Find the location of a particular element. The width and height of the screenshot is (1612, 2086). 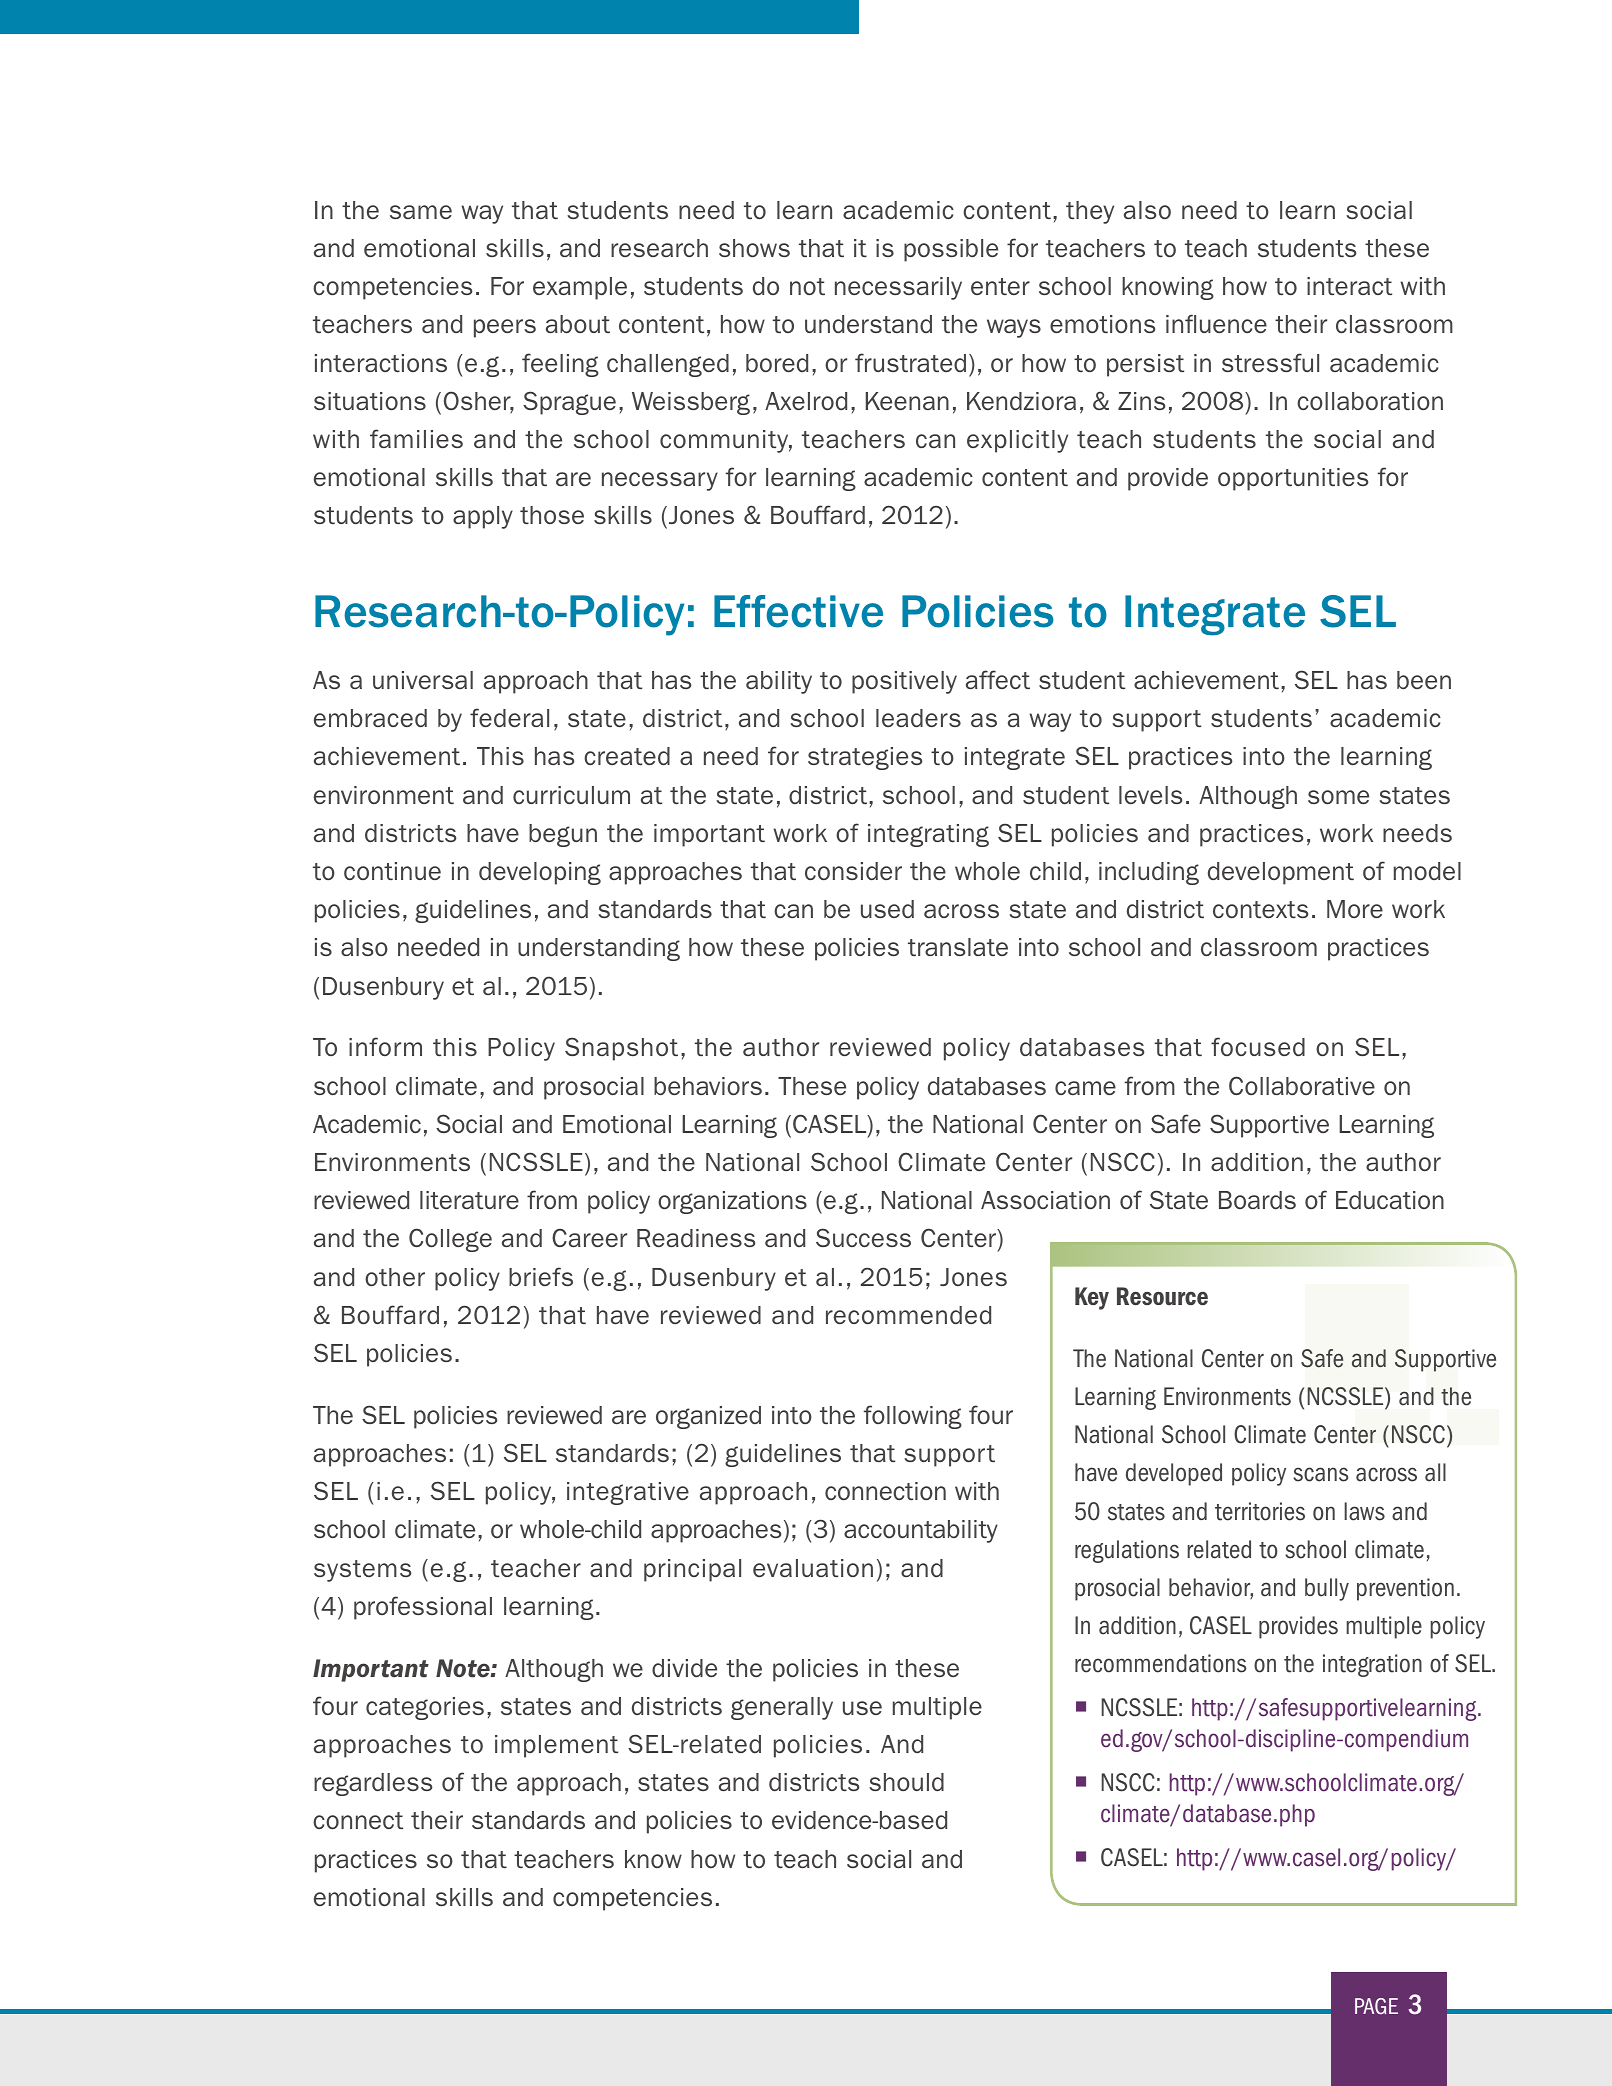

necessarily is located at coordinates (898, 288).
